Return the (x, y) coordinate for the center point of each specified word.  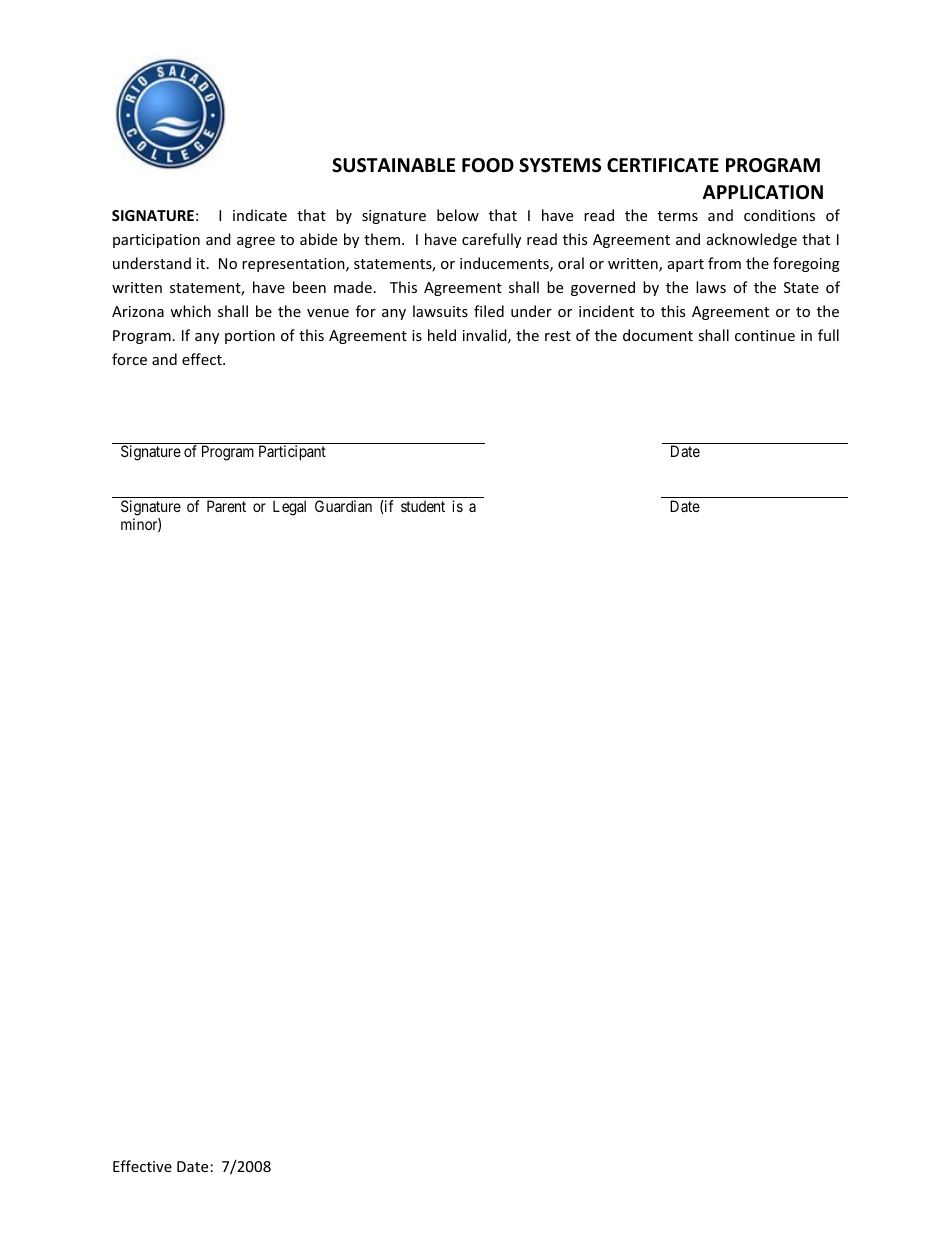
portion (250, 337)
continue (765, 335)
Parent (226, 506)
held (442, 335)
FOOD (488, 165)
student (423, 506)
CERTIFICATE (663, 165)
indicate (260, 215)
